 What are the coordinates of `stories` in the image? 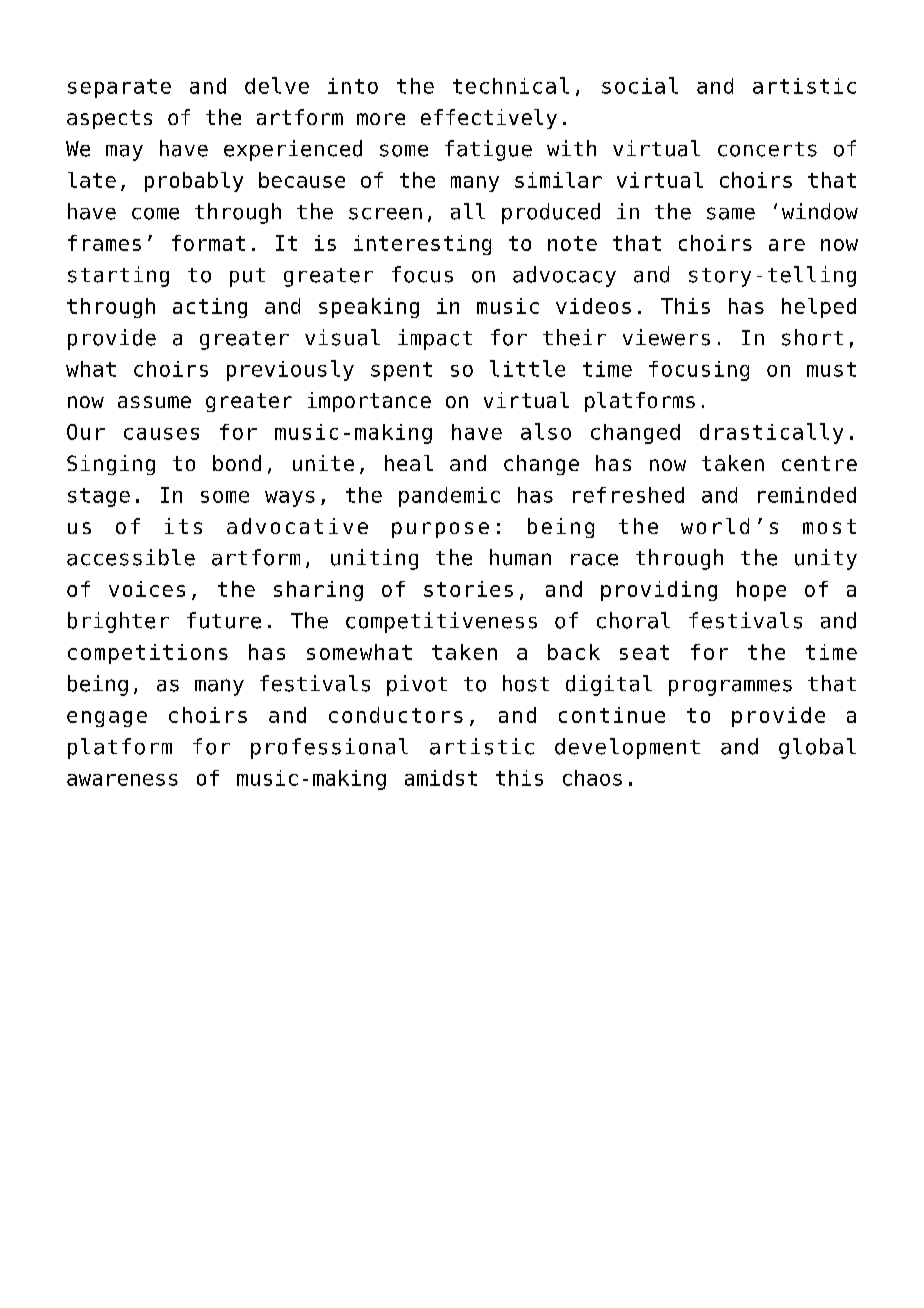 It's located at (468, 589).
